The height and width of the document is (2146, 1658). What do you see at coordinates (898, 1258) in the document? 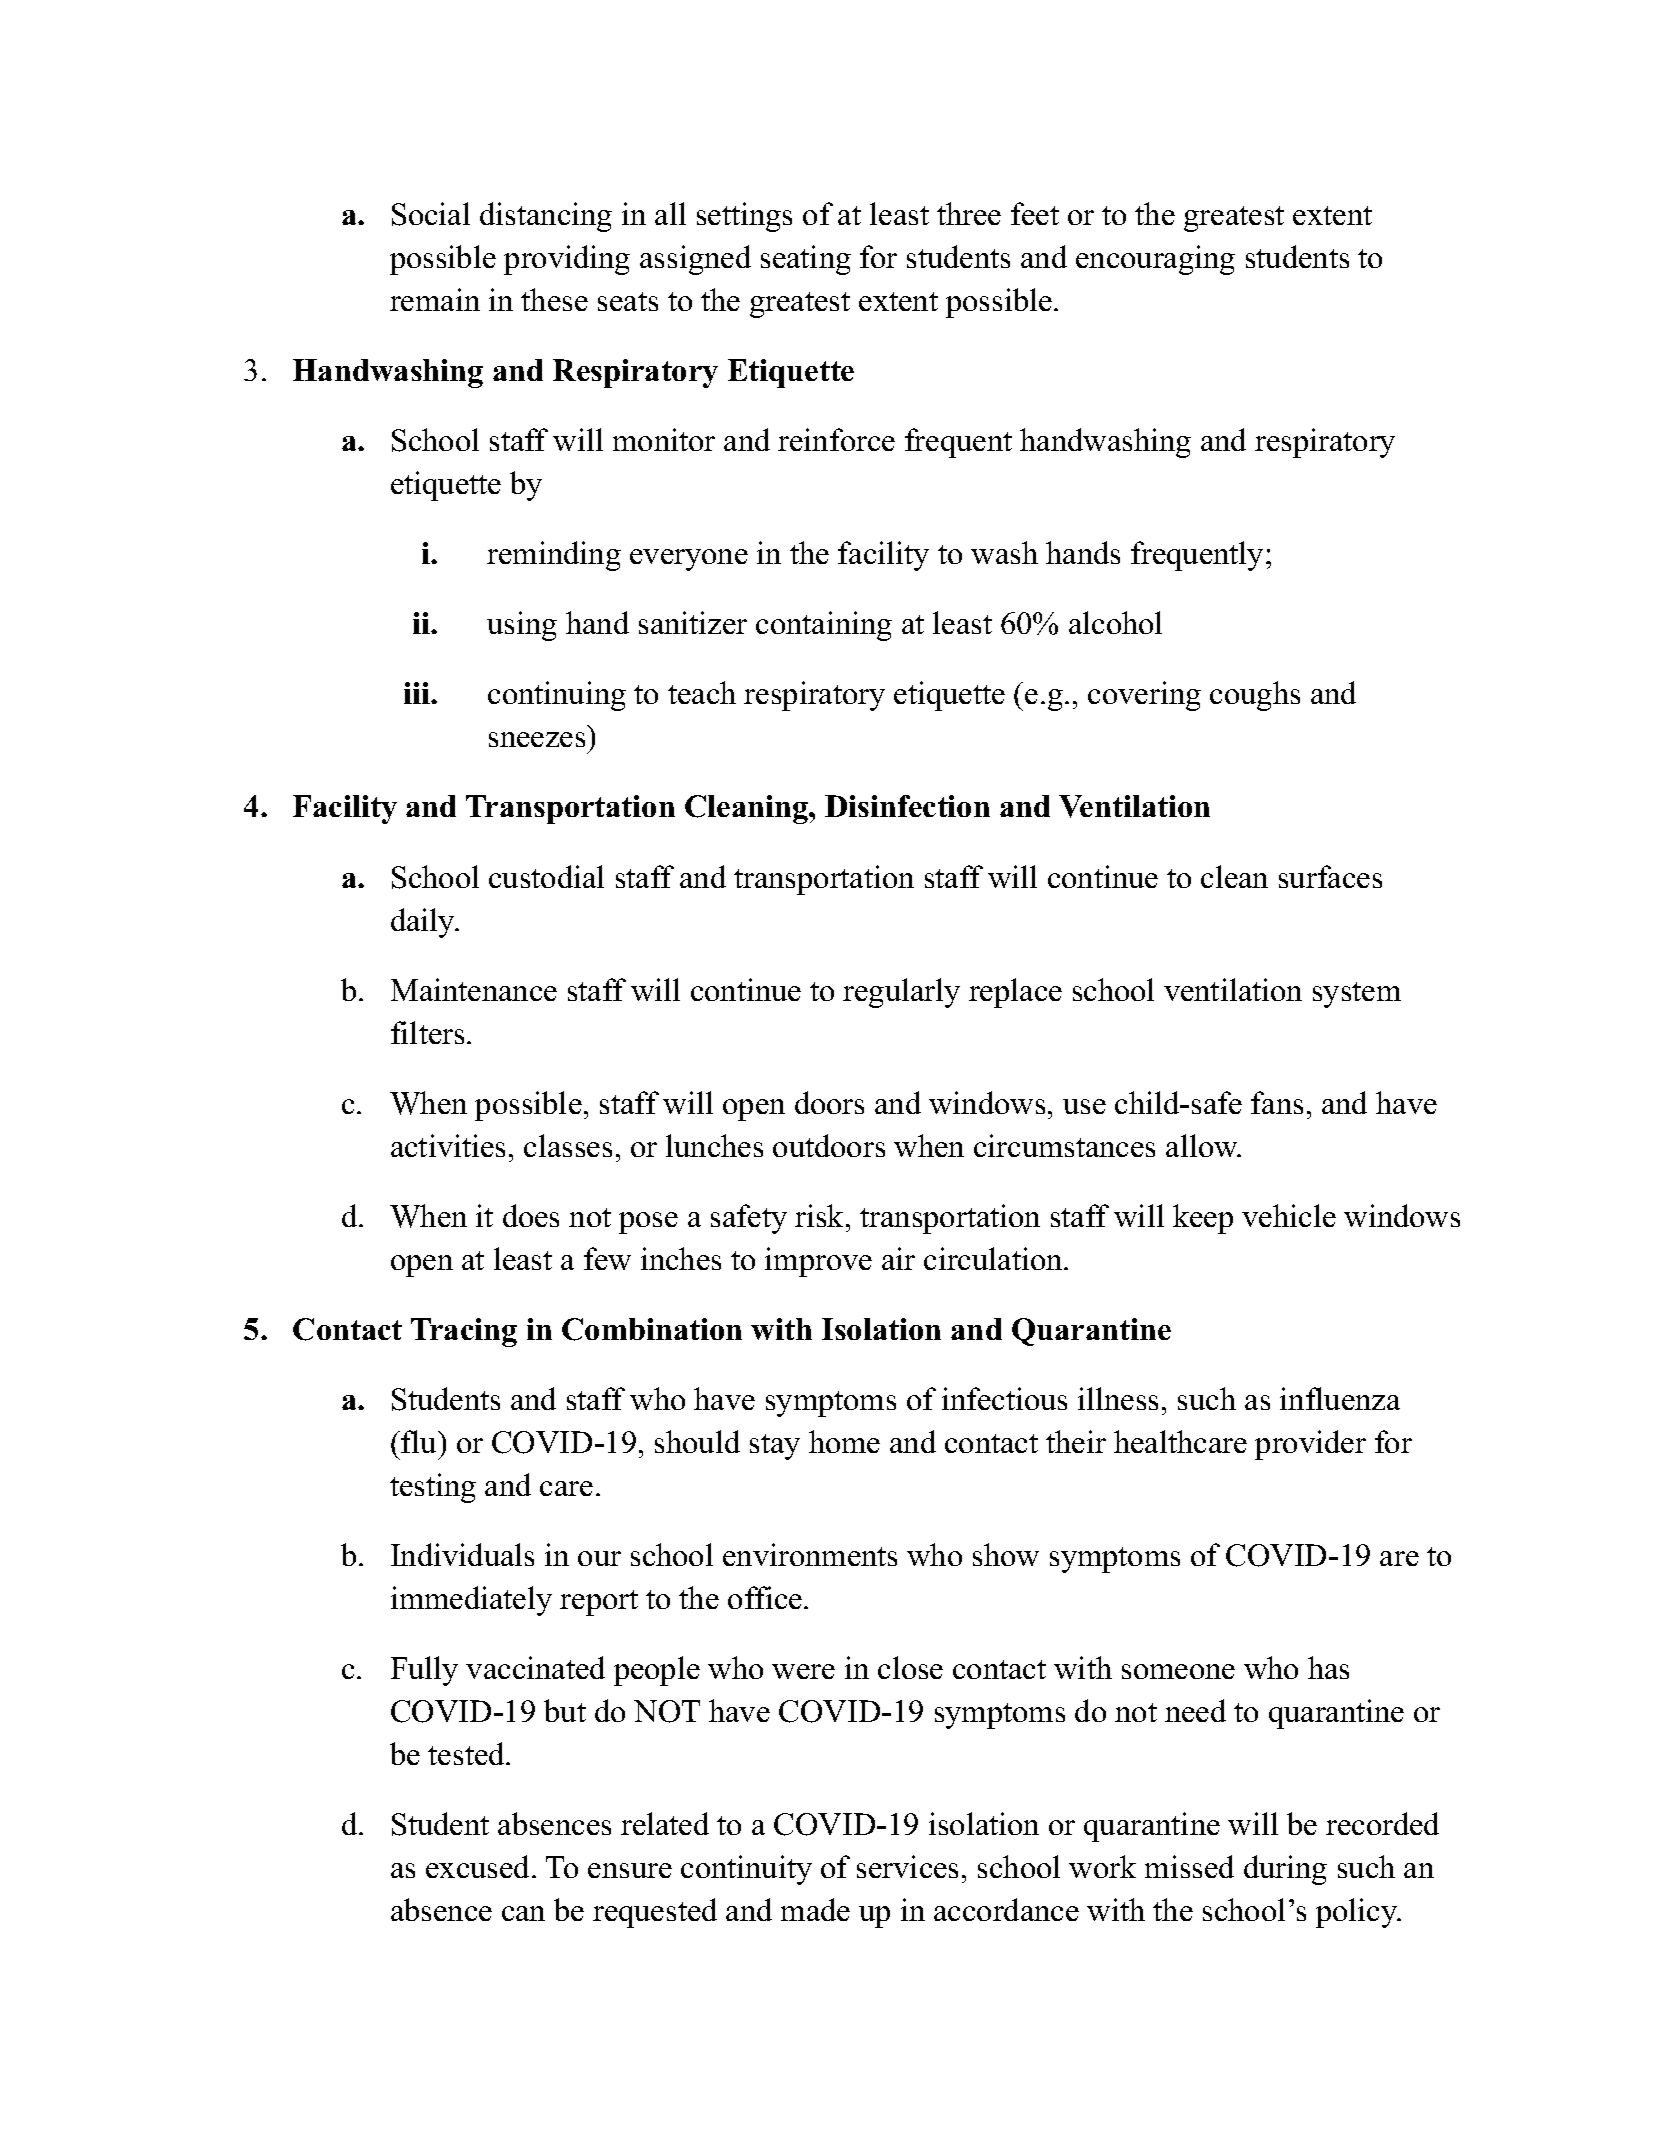
I see `air` at bounding box center [898, 1258].
